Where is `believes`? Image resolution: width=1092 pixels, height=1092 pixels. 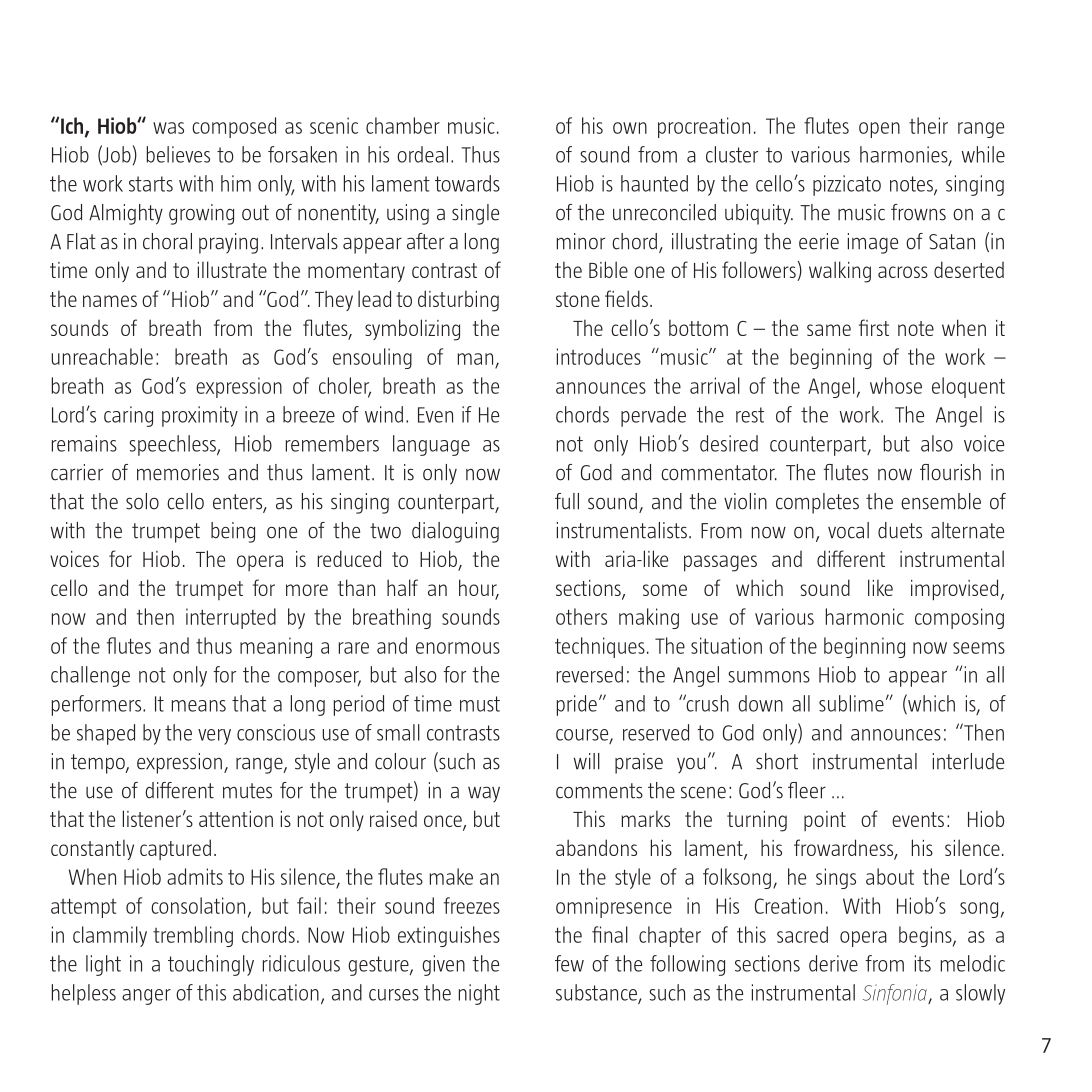 believes is located at coordinates (178, 154).
